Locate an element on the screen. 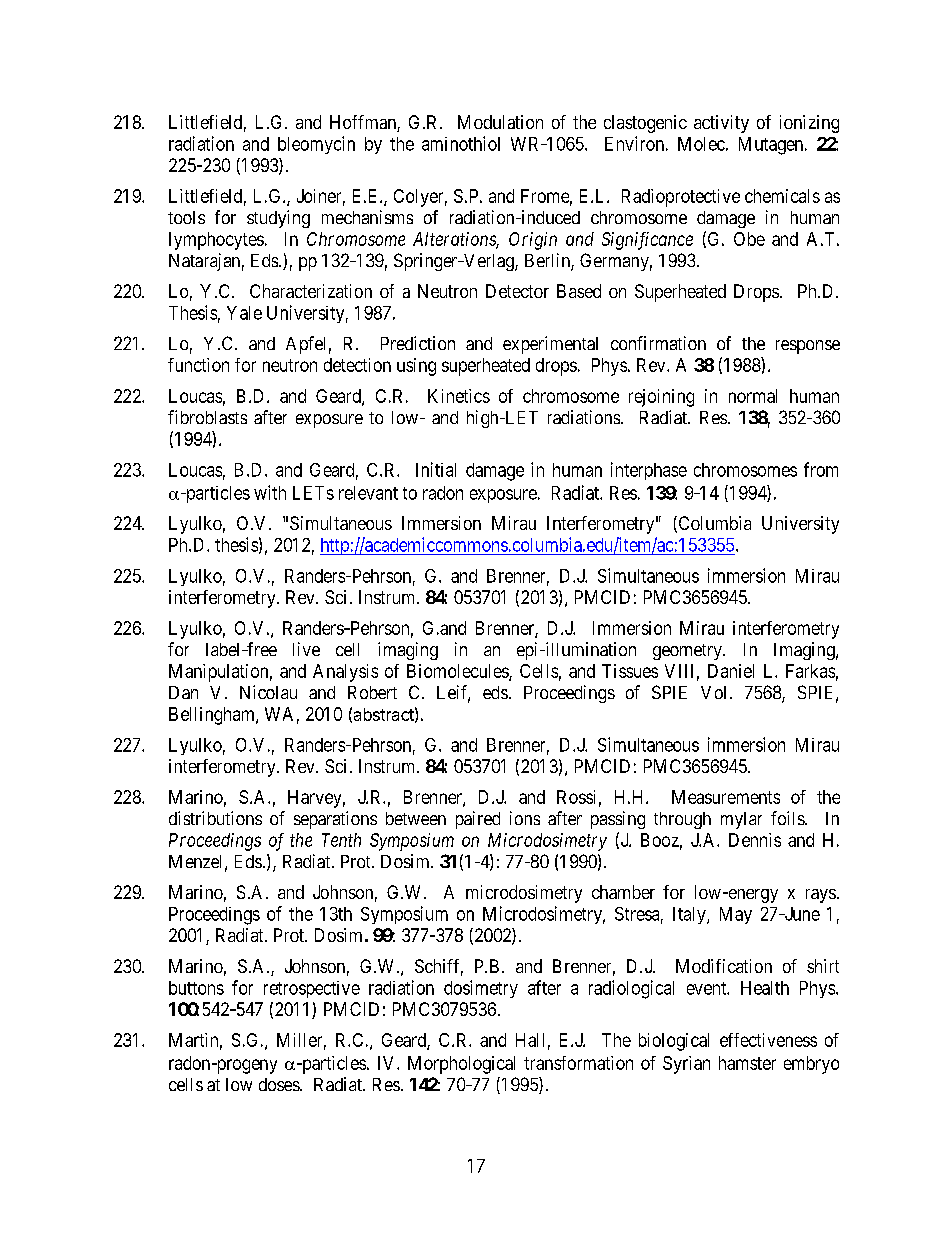  with is located at coordinates (270, 492).
